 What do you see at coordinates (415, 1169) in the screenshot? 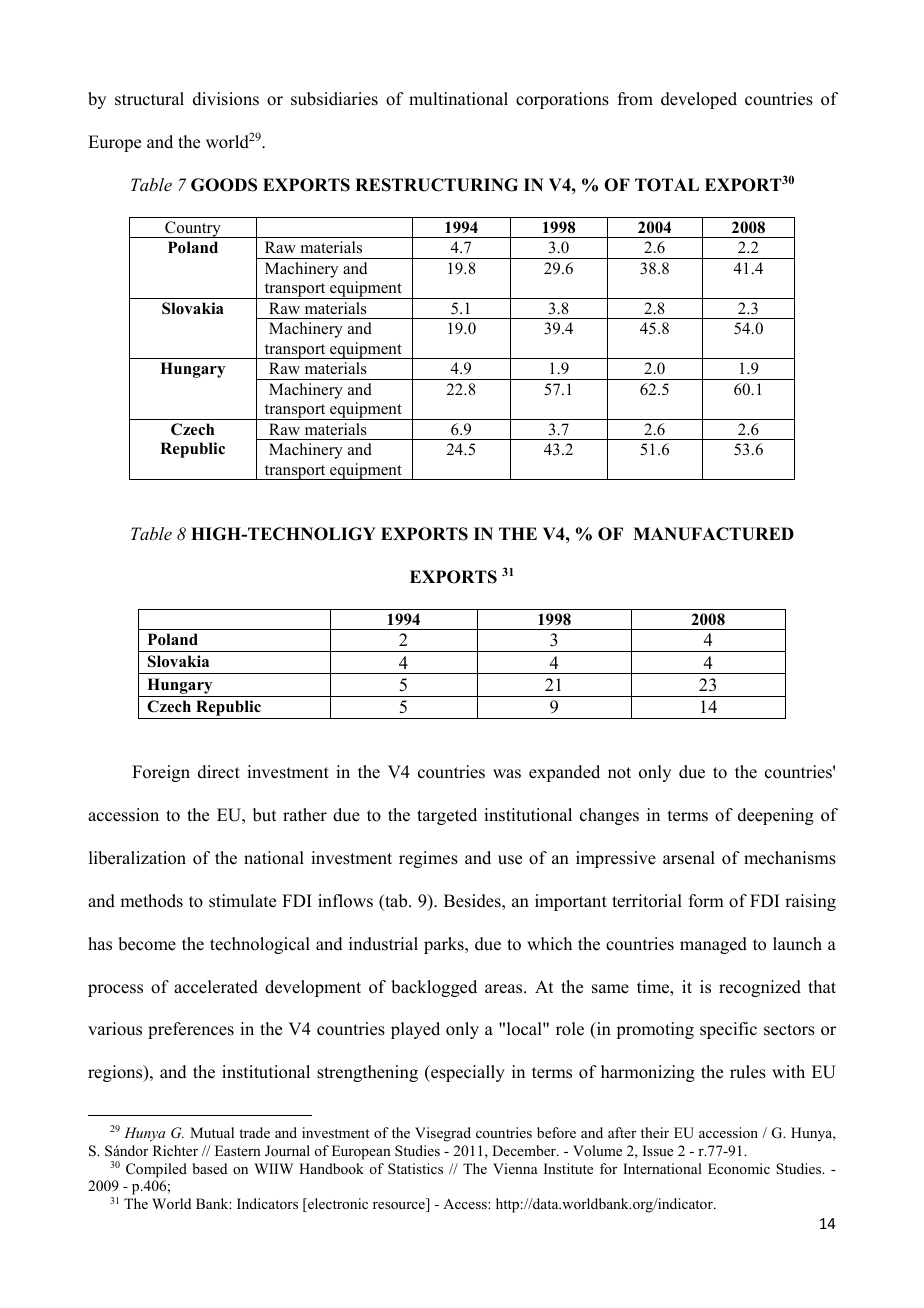
I see `Statistics` at bounding box center [415, 1169].
